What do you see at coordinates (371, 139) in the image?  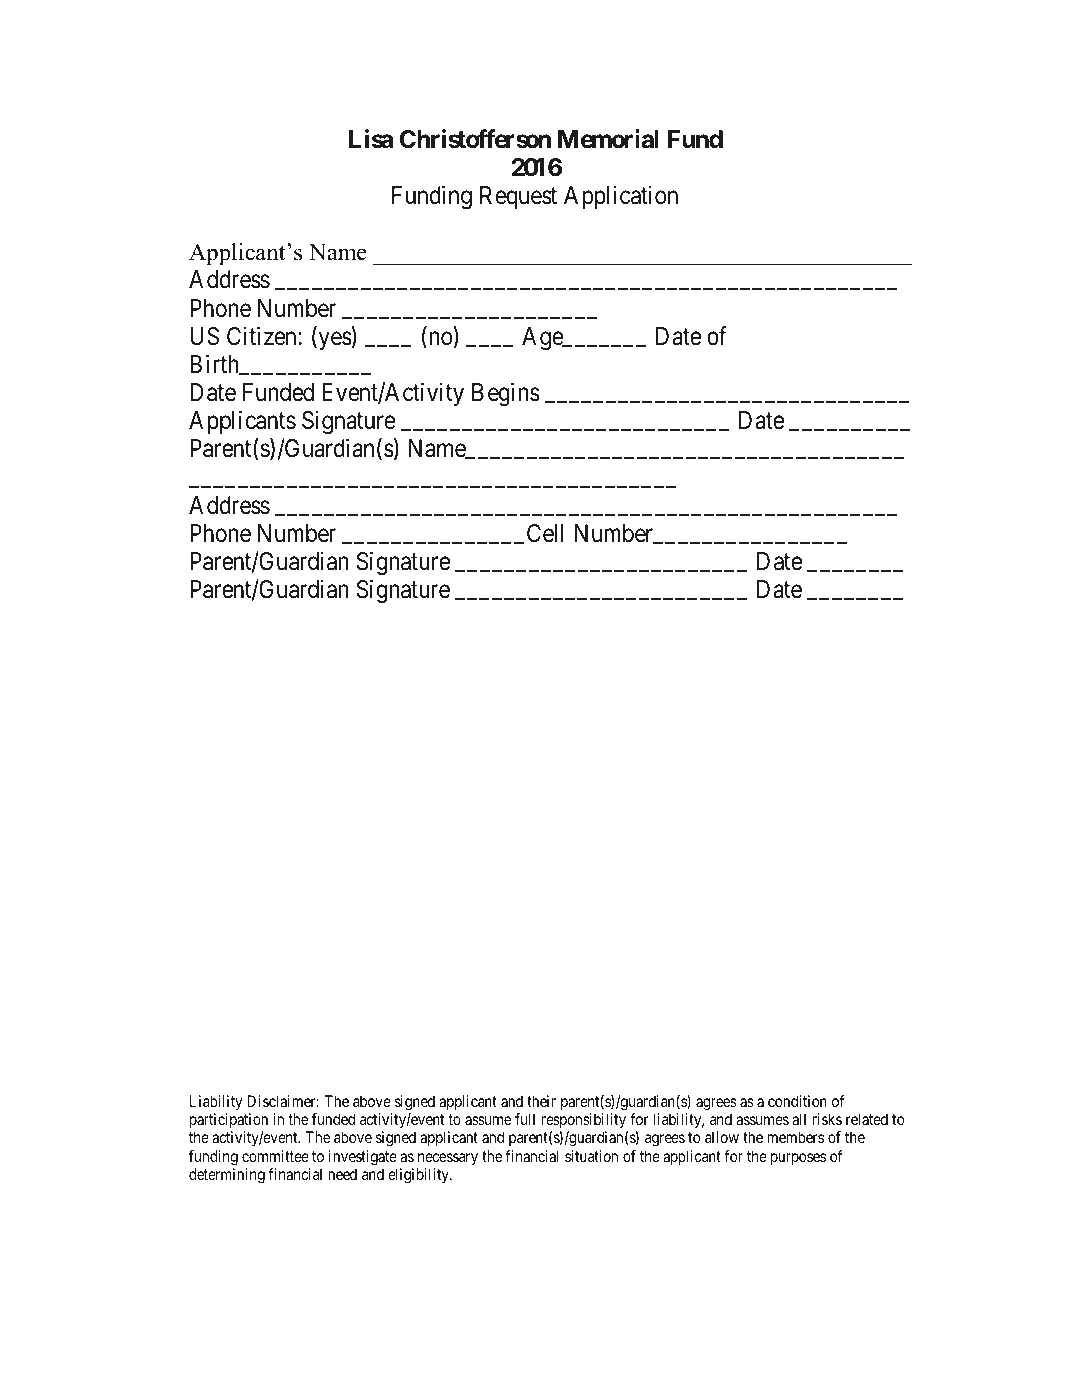 I see `Lisa` at bounding box center [371, 139].
